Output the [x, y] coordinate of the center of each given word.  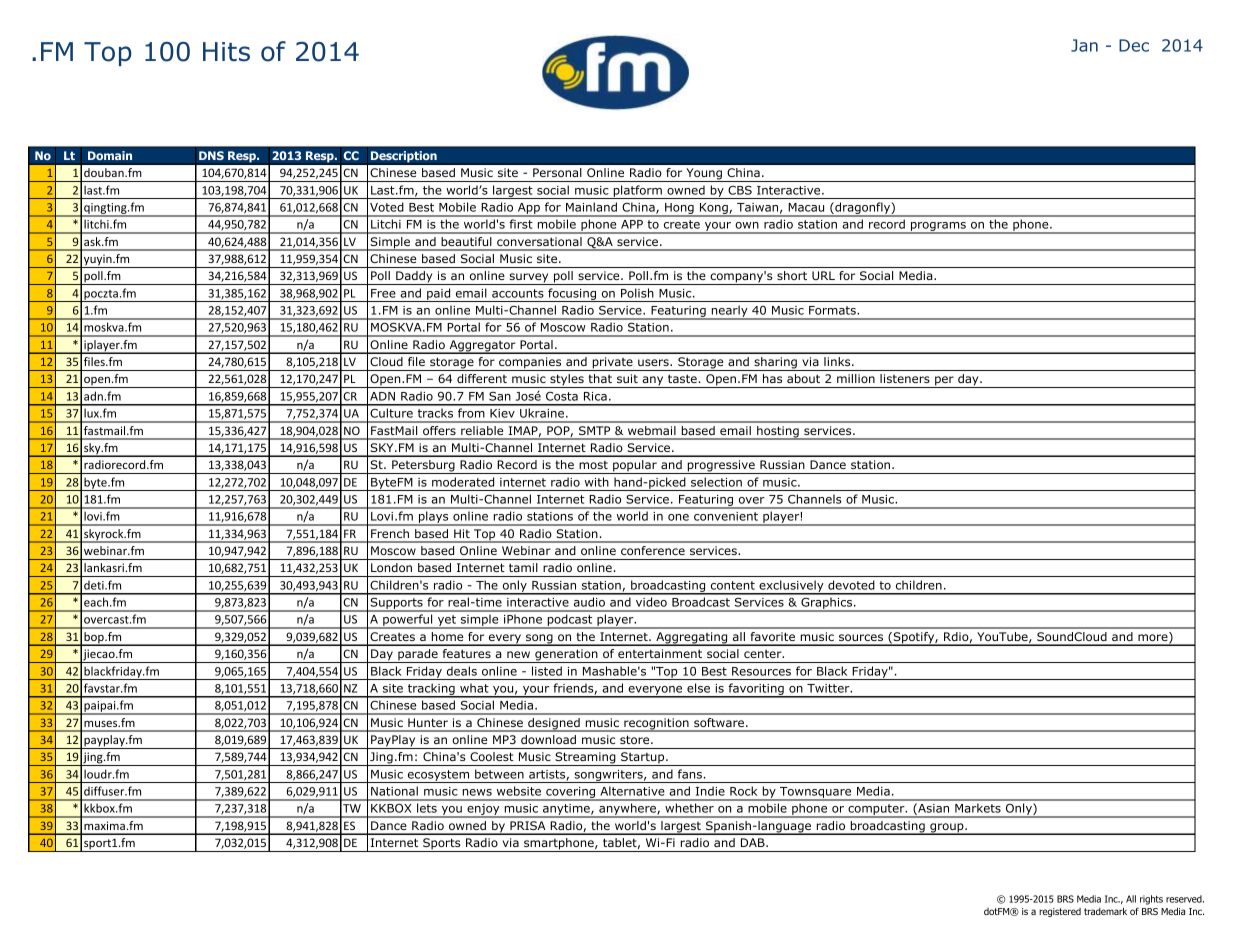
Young [704, 175]
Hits [226, 52]
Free [383, 293]
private [612, 364]
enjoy [483, 811]
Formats [833, 310]
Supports [396, 605]
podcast [570, 621]
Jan [1084, 45]
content [733, 585]
